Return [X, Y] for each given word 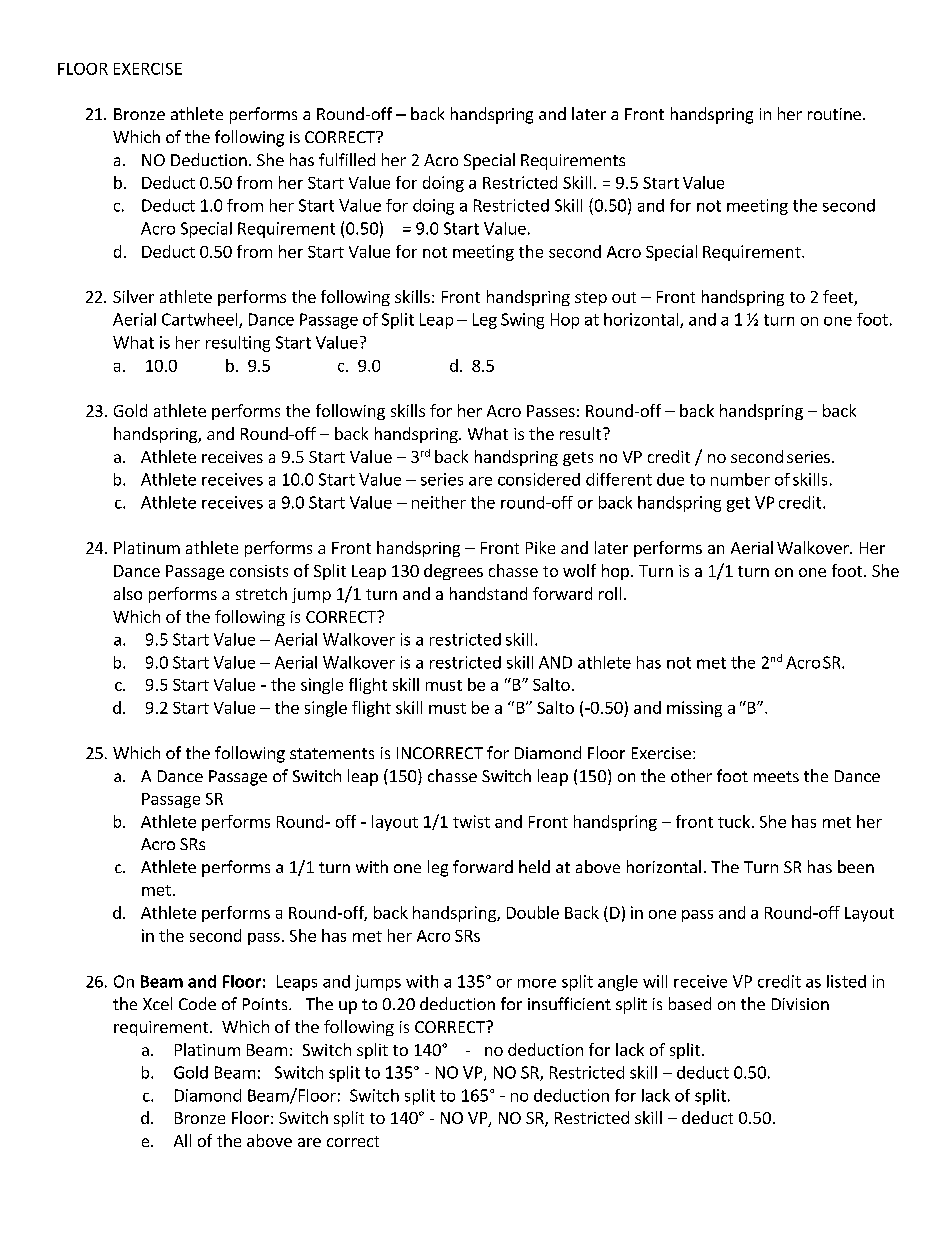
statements [332, 753]
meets [776, 776]
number [740, 479]
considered [539, 479]
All [182, 1140]
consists [259, 571]
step [591, 299]
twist [471, 821]
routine [834, 114]
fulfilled [347, 159]
